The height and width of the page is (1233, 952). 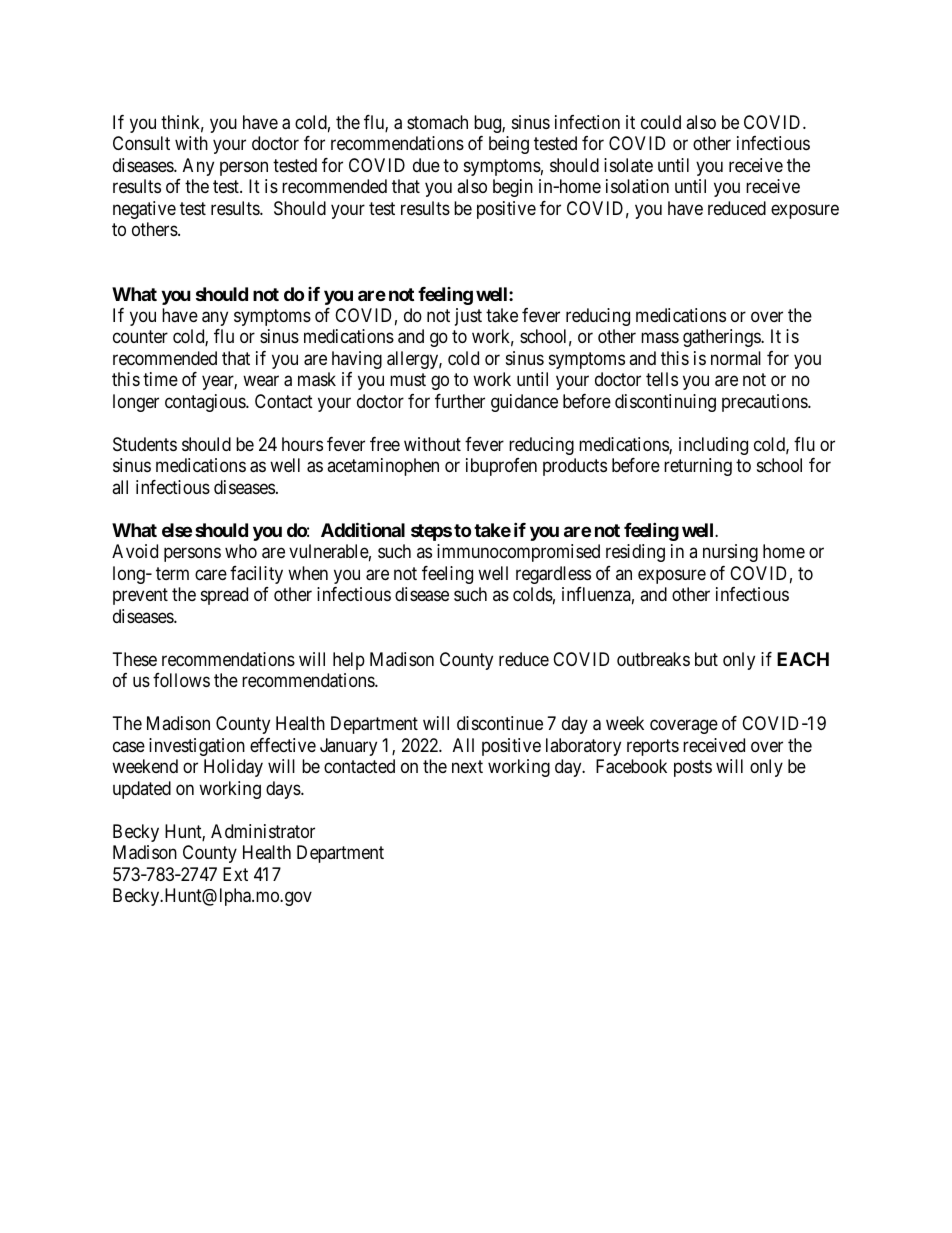 I want to click on normal, so click(x=736, y=358).
